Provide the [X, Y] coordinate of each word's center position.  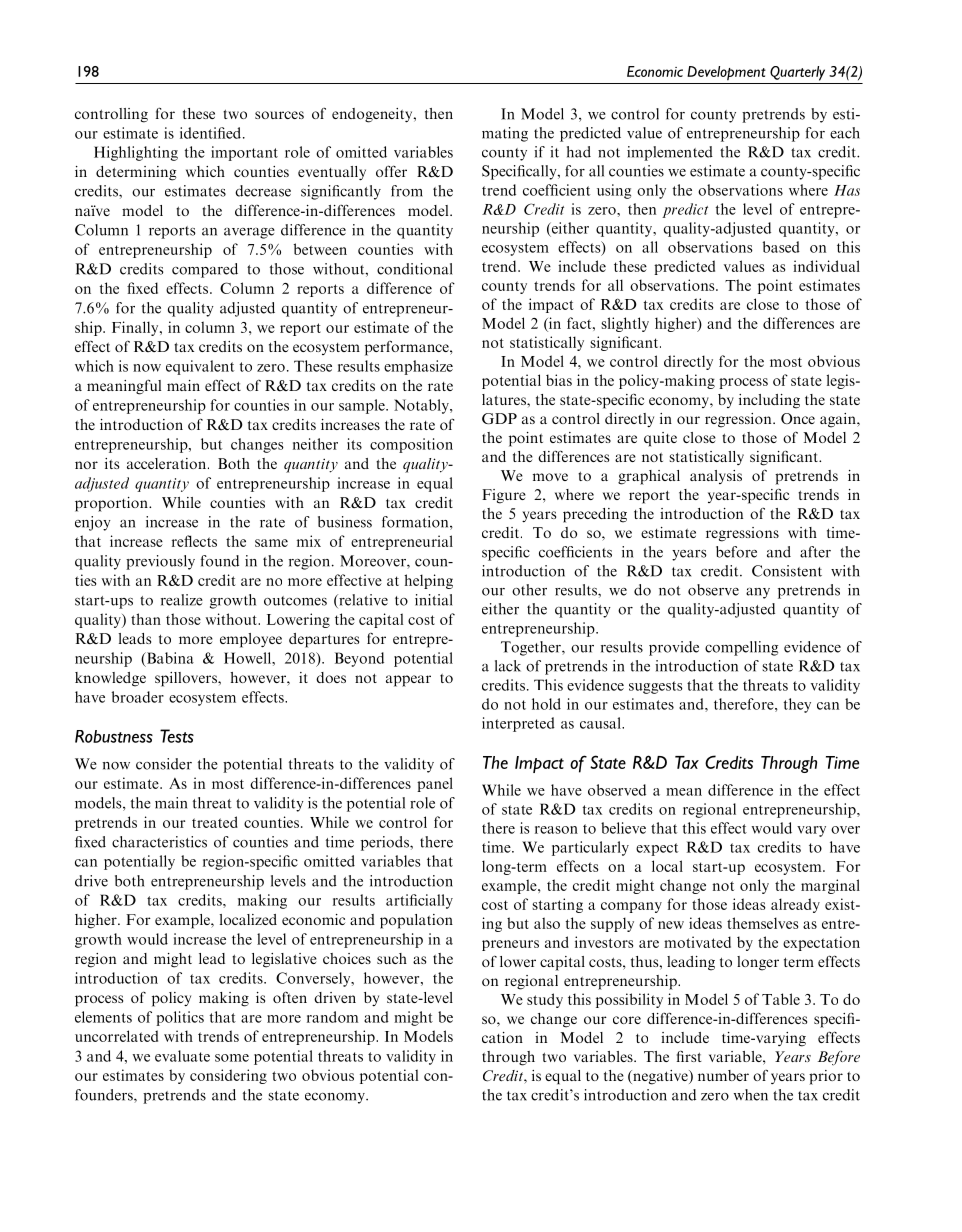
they [797, 705]
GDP [499, 418]
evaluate [182, 1056]
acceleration [168, 463]
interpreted [518, 724]
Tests [177, 736]
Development [726, 73]
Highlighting [136, 153]
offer [391, 171]
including [769, 401]
